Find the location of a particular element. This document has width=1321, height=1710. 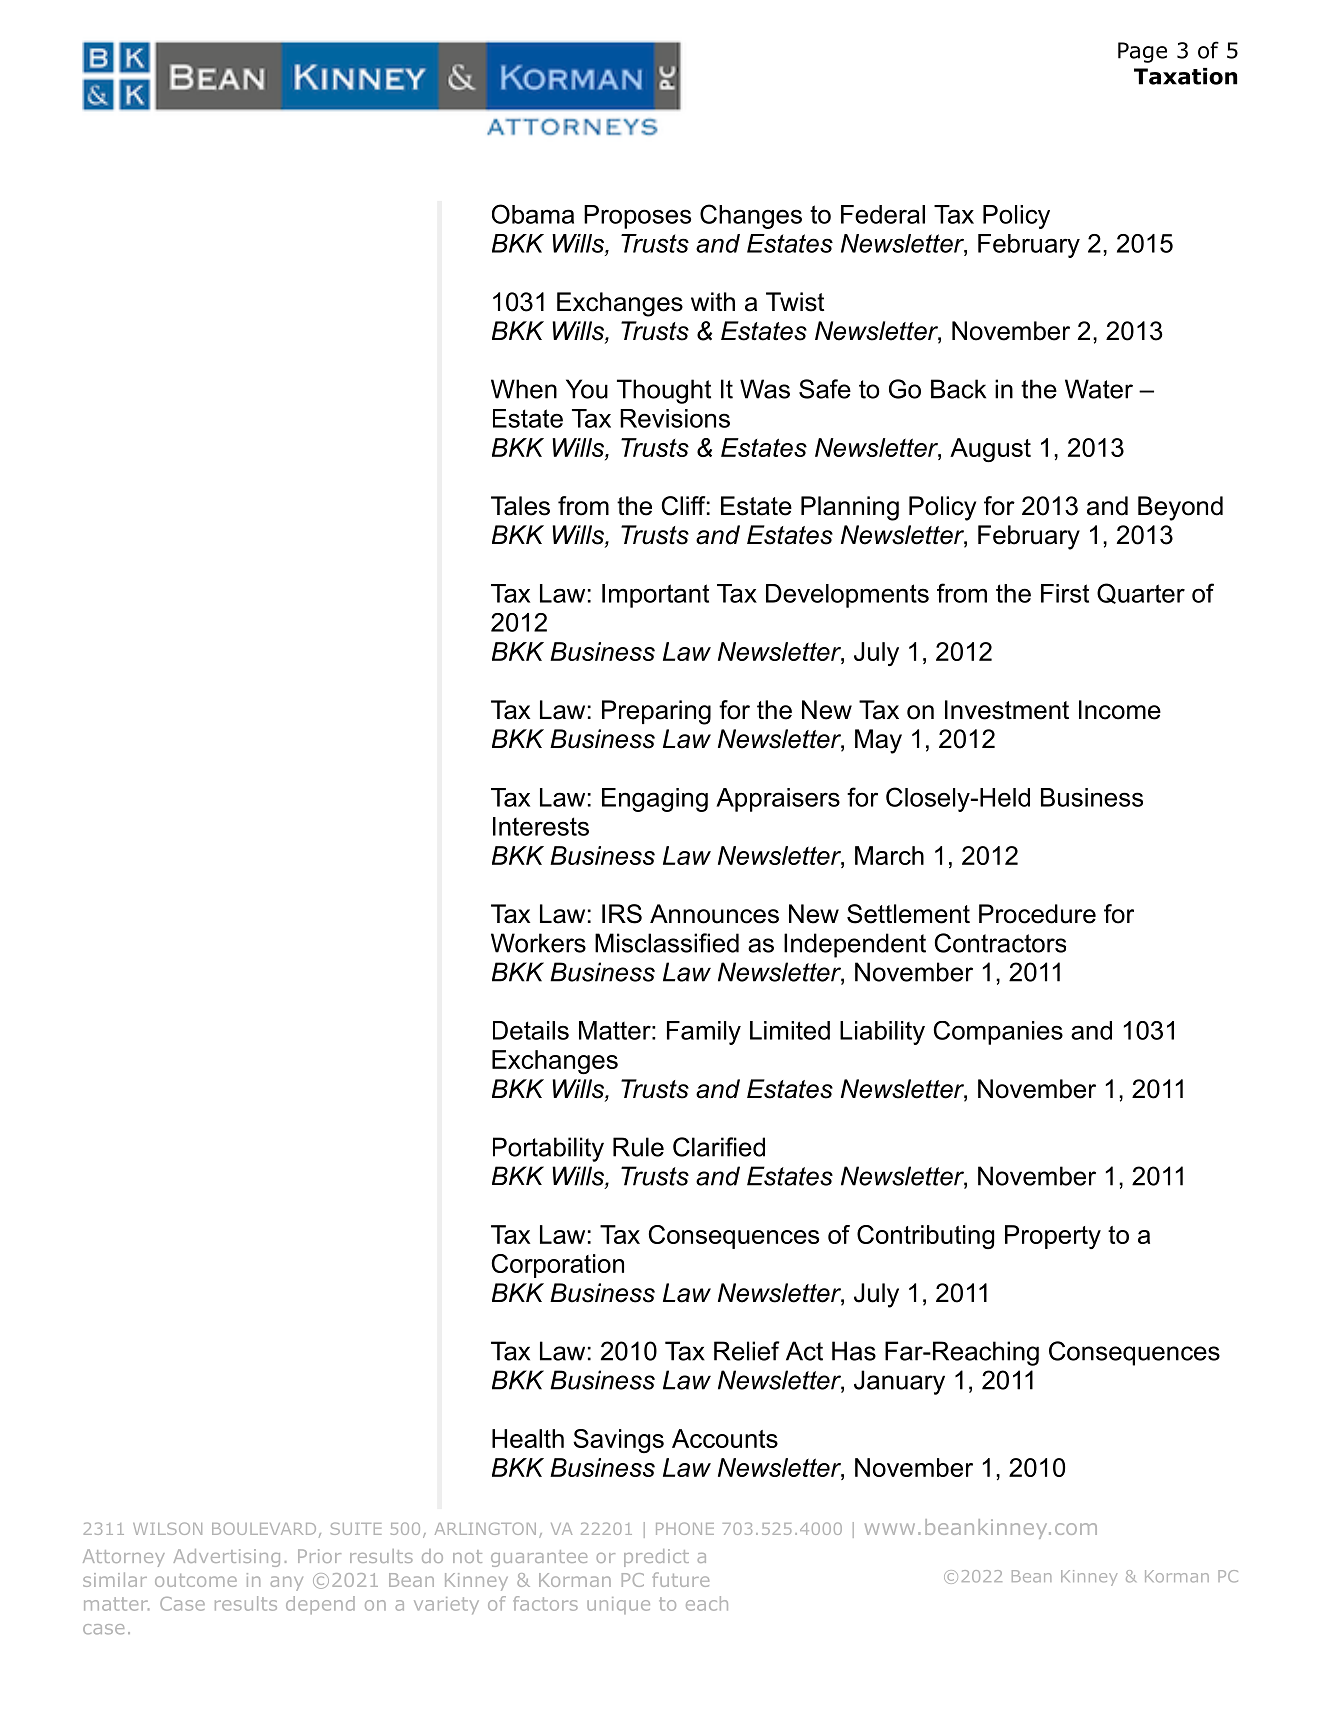

Engaging is located at coordinates (655, 800).
